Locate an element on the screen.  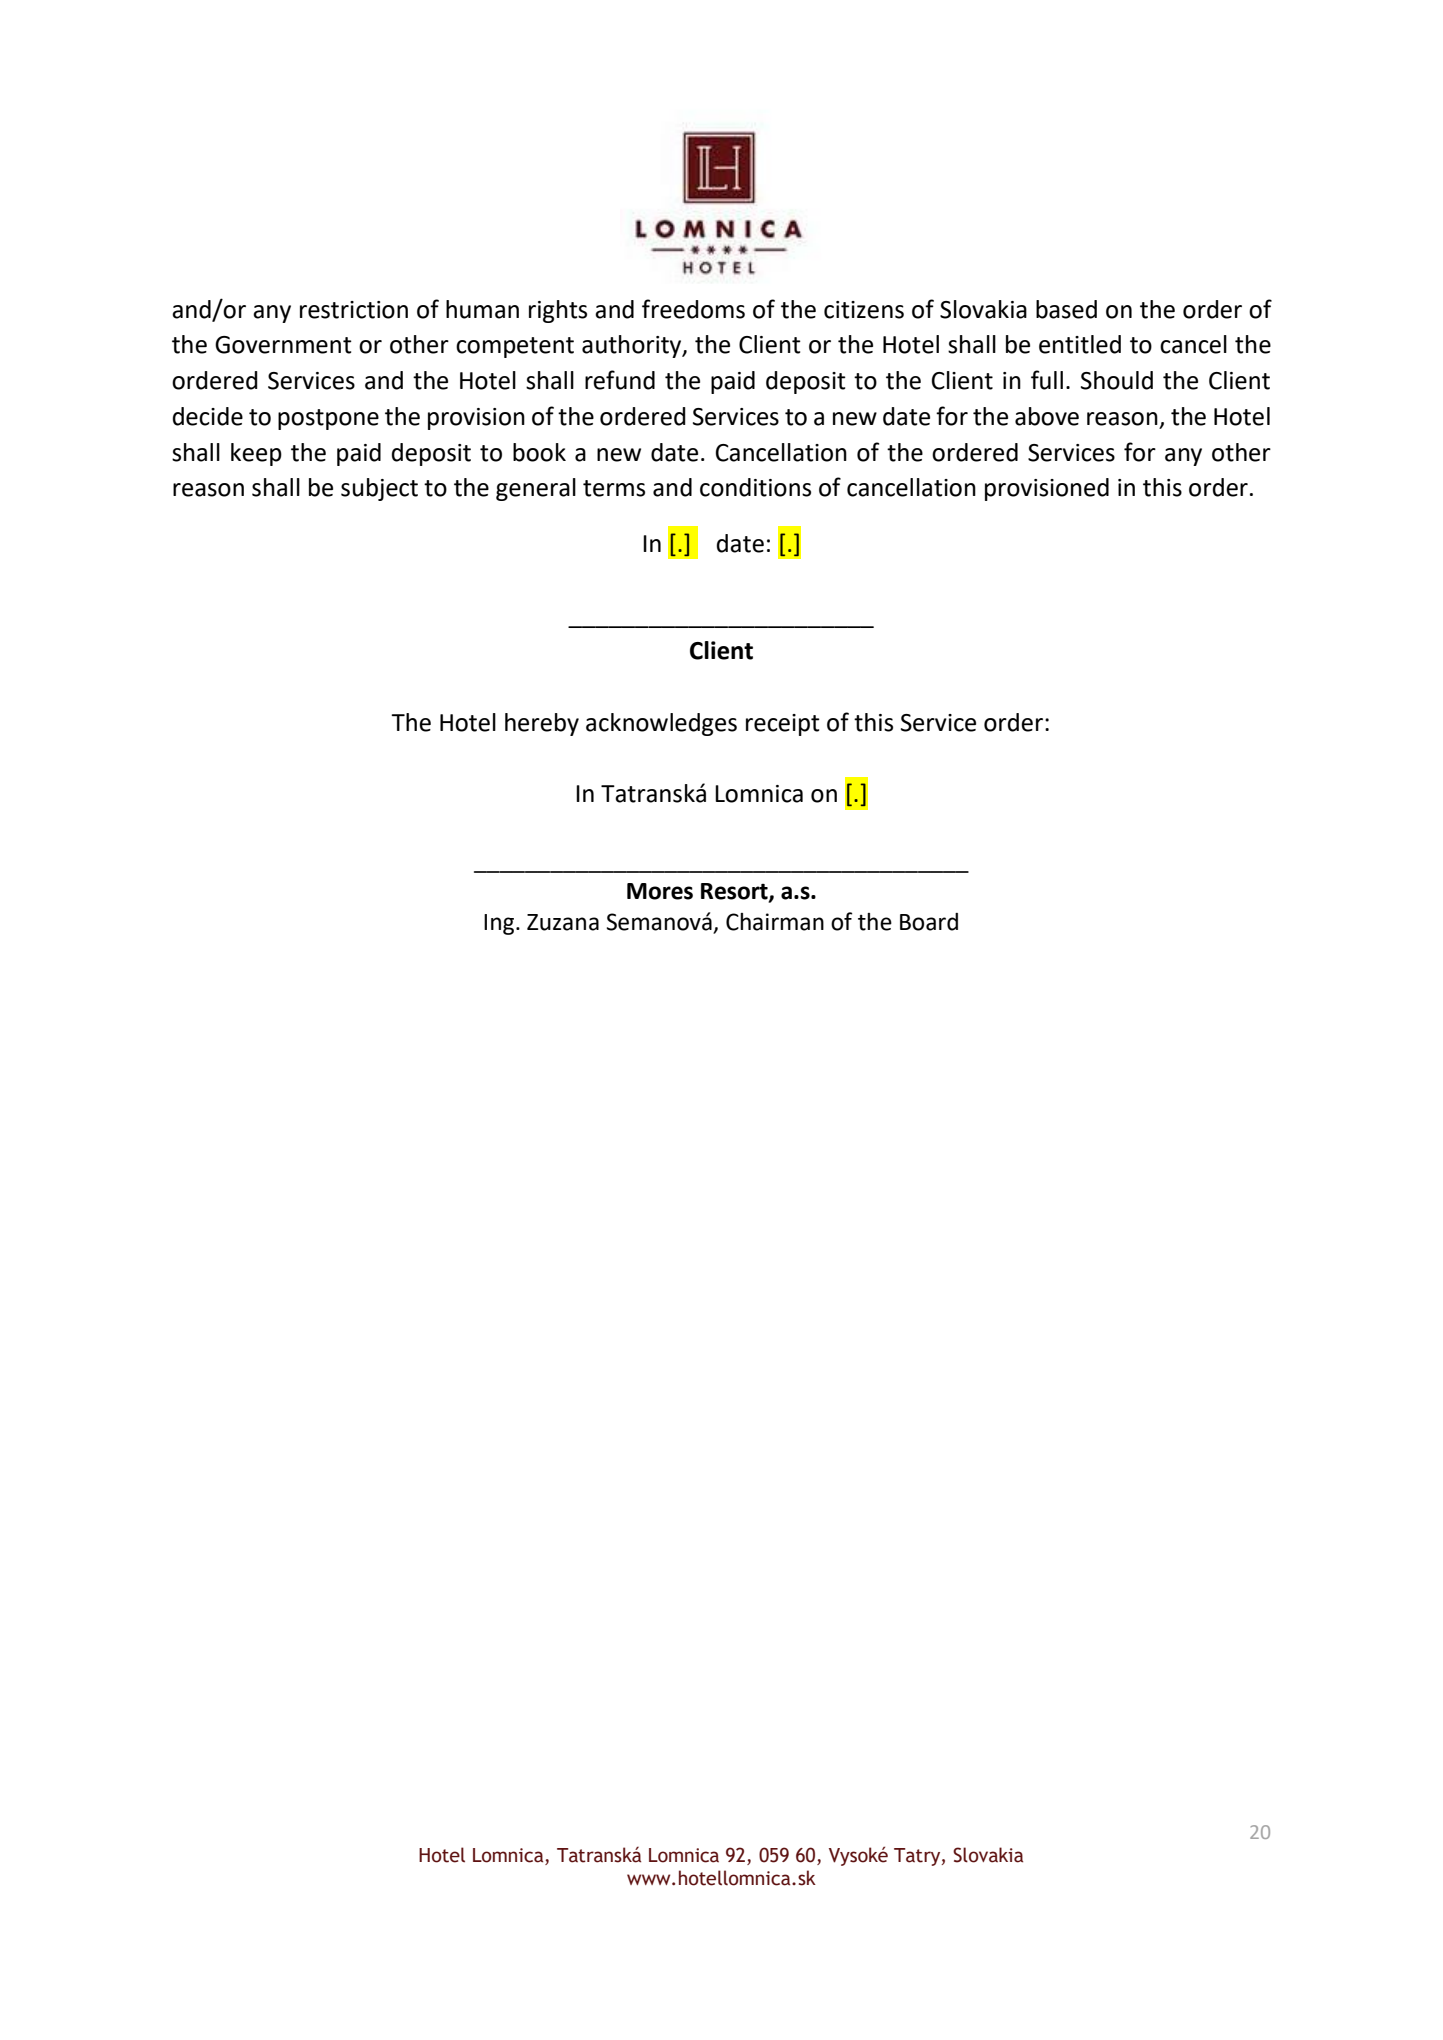
Ing is located at coordinates (500, 924).
